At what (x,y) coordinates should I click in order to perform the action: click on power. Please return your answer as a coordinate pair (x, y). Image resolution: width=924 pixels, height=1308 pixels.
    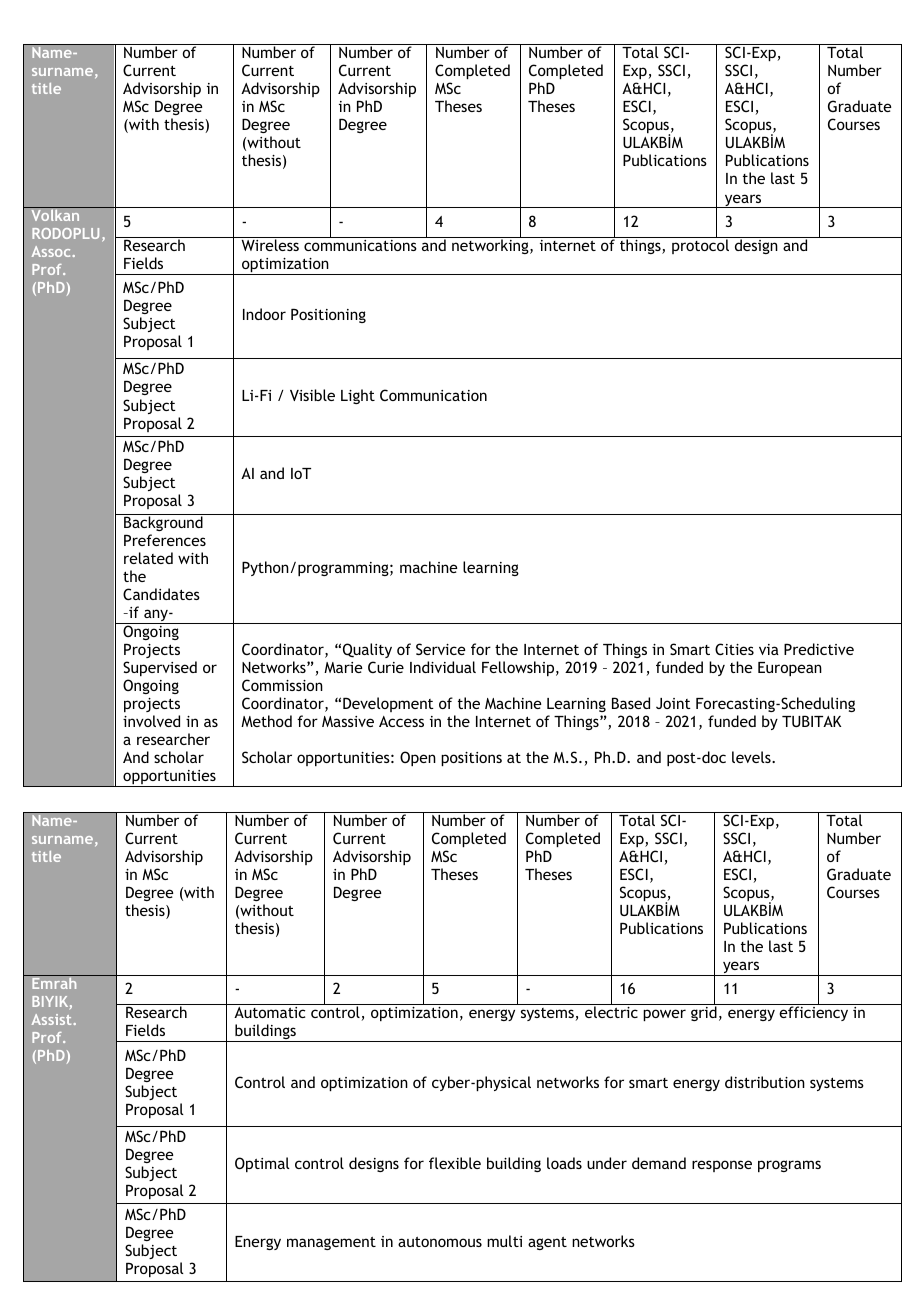
    Looking at the image, I should click on (664, 1015).
